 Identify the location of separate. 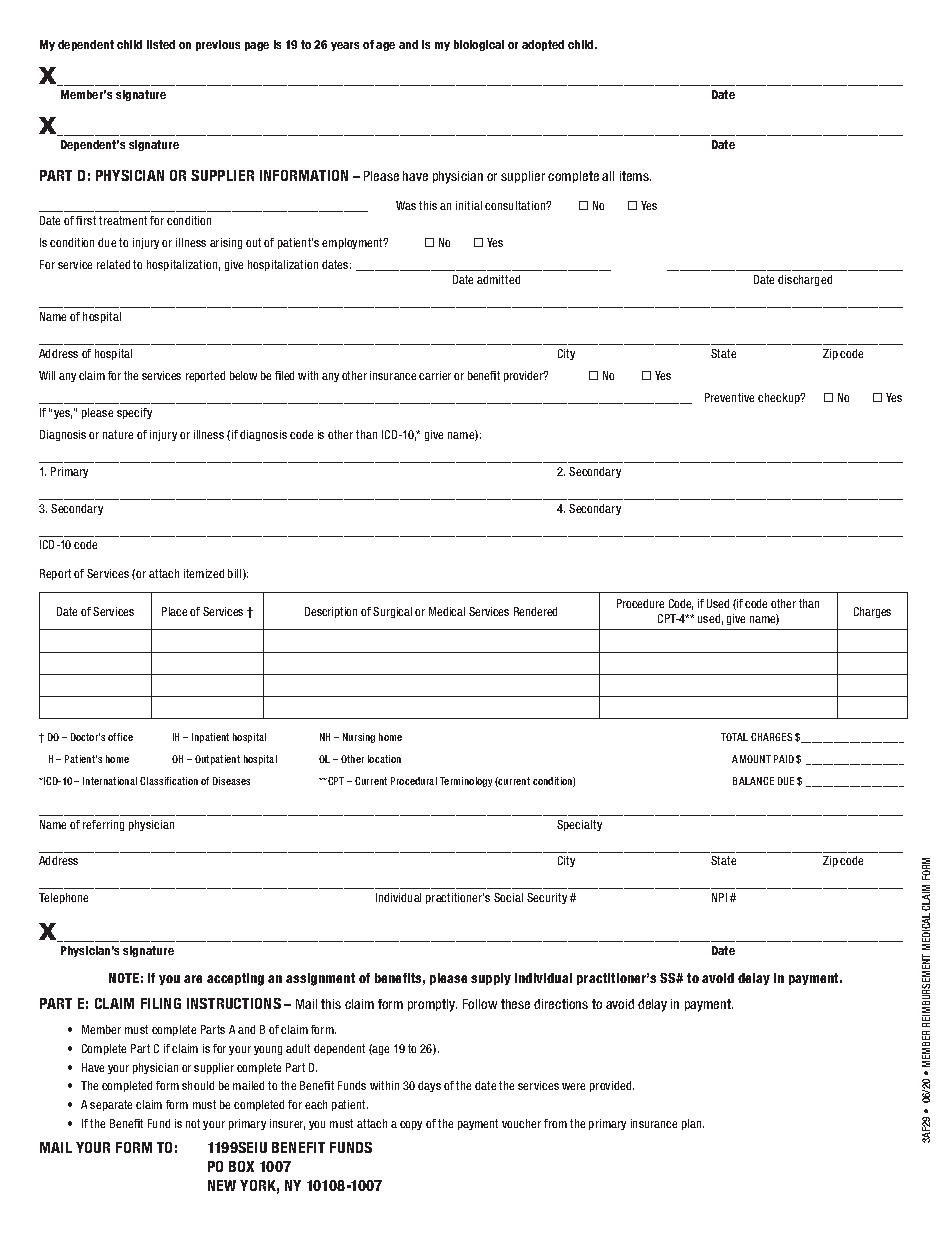
(111, 1105).
